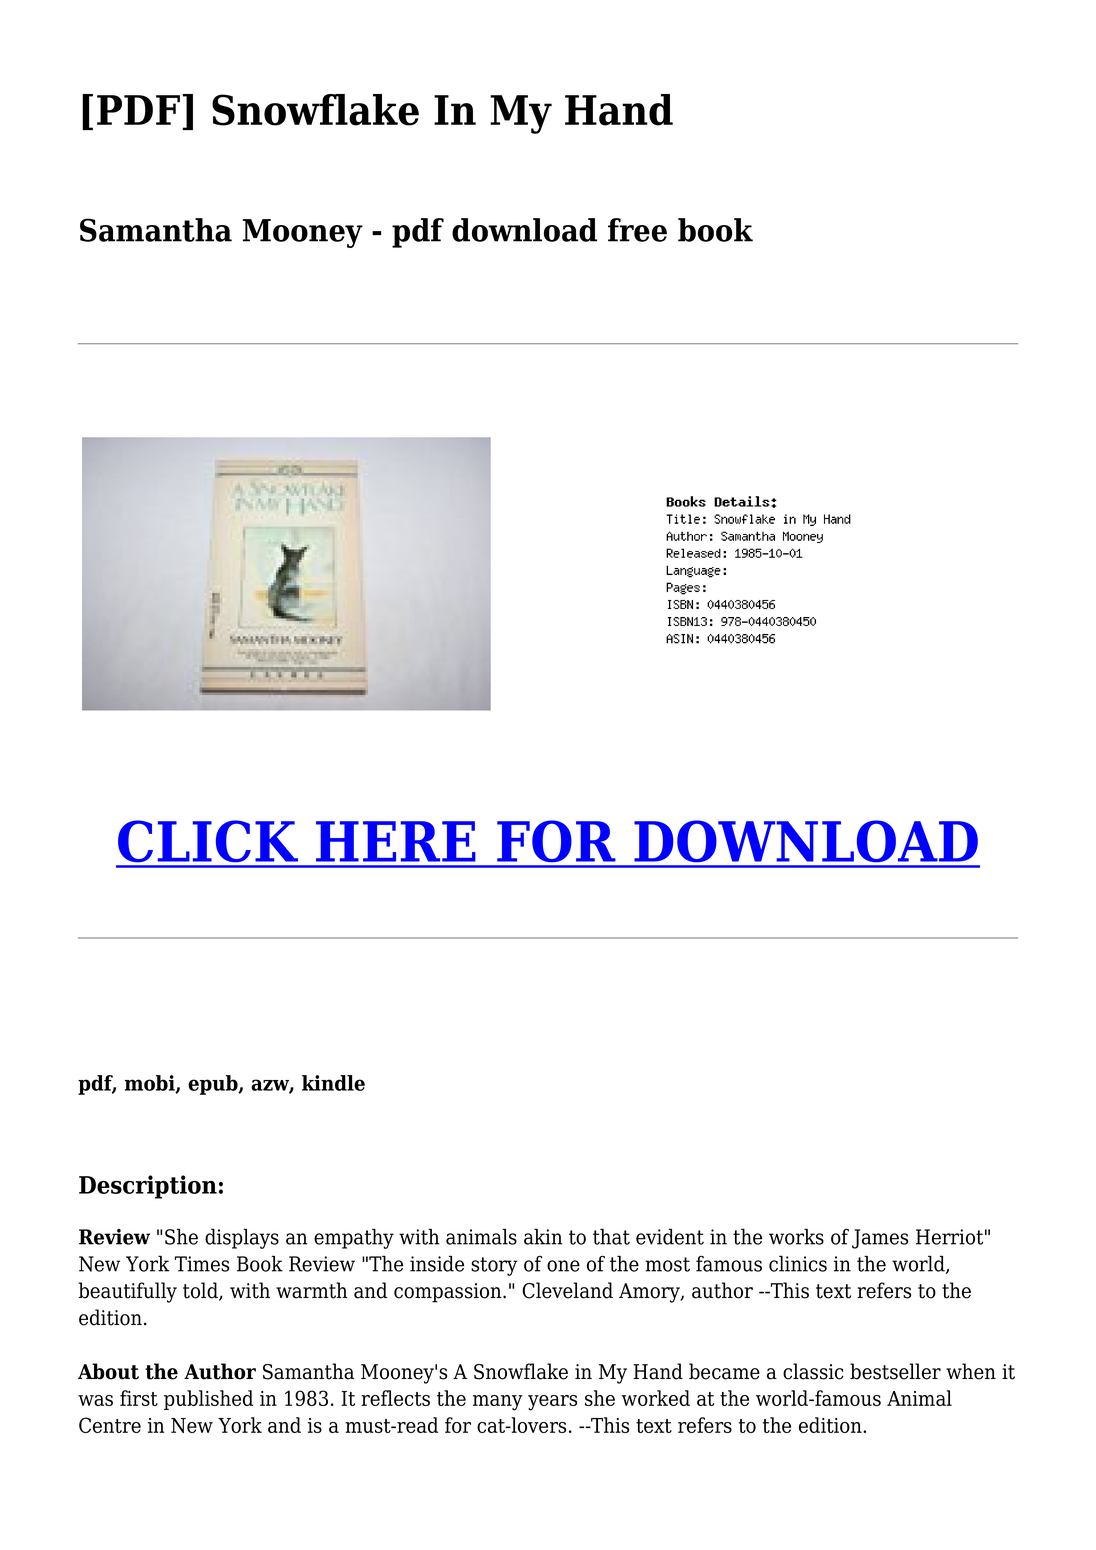 This screenshot has height=1550, width=1096. Describe the element at coordinates (333, 1083) in the screenshot. I see `kindle` at that location.
